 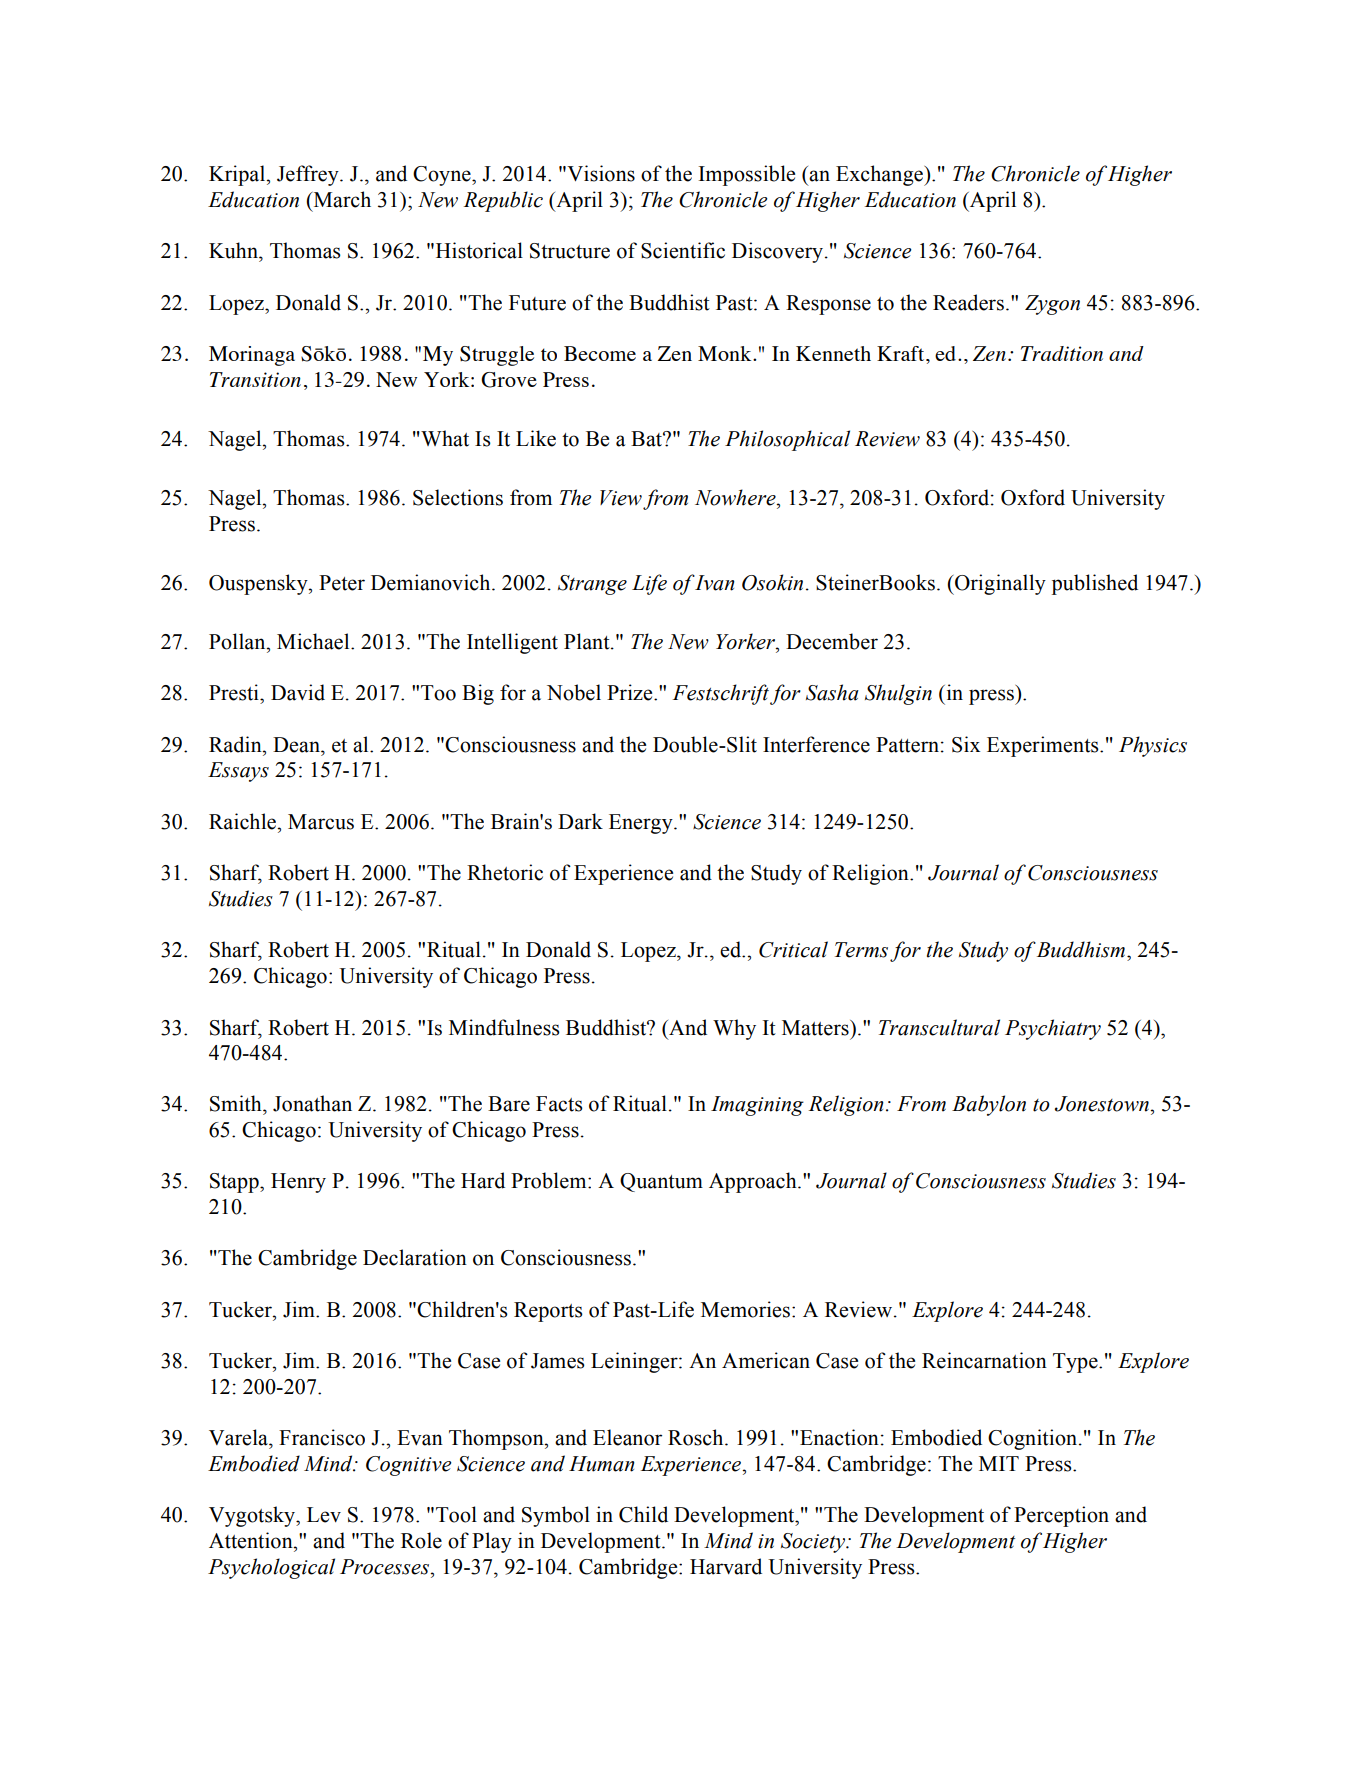 I want to click on Lev, so click(x=324, y=1515).
